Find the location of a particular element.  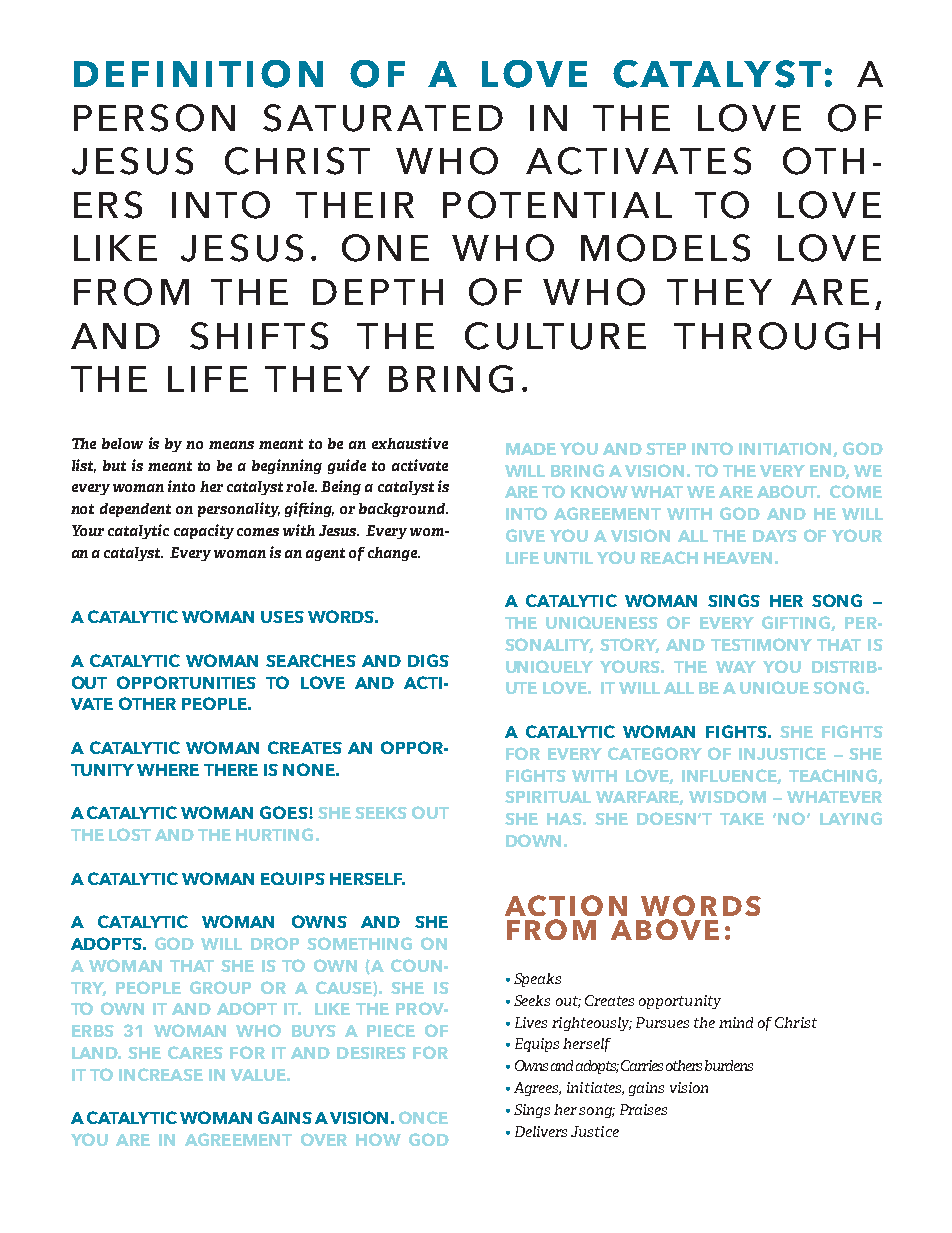

Praises is located at coordinates (643, 1109).
